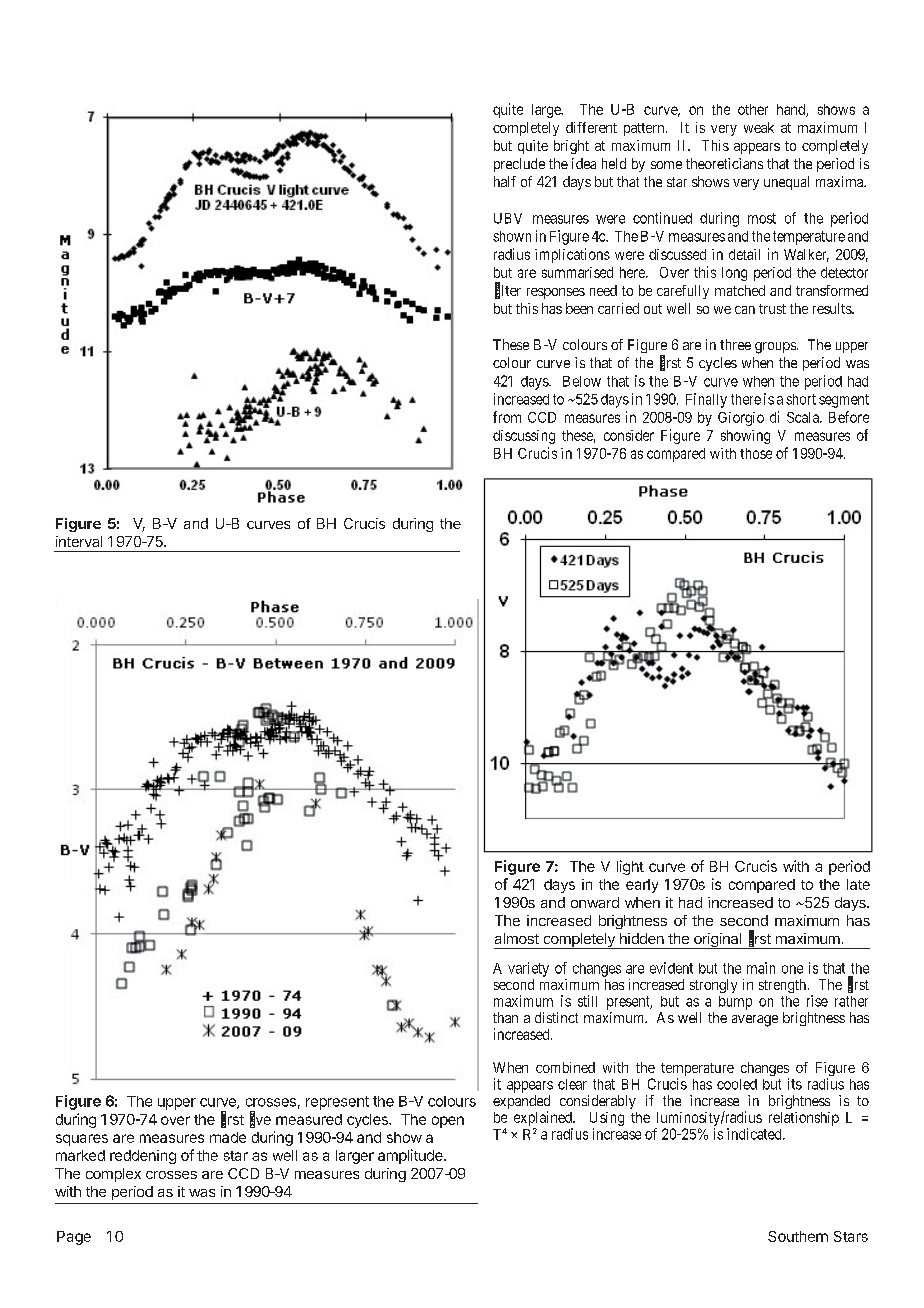 The image size is (924, 1308). What do you see at coordinates (228, 1137) in the image?
I see `made` at bounding box center [228, 1137].
